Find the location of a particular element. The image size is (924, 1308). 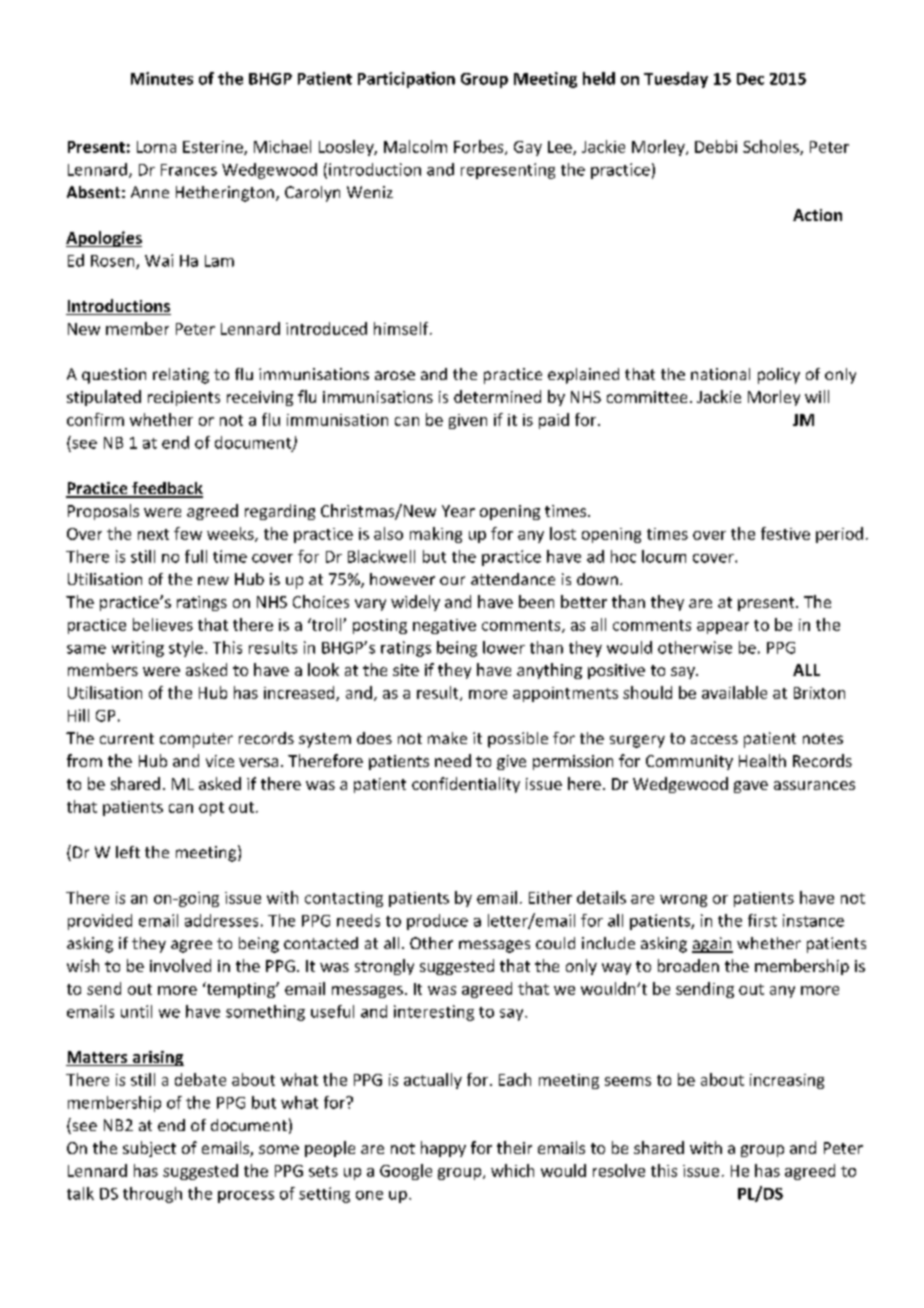

Forbes is located at coordinates (480, 147).
